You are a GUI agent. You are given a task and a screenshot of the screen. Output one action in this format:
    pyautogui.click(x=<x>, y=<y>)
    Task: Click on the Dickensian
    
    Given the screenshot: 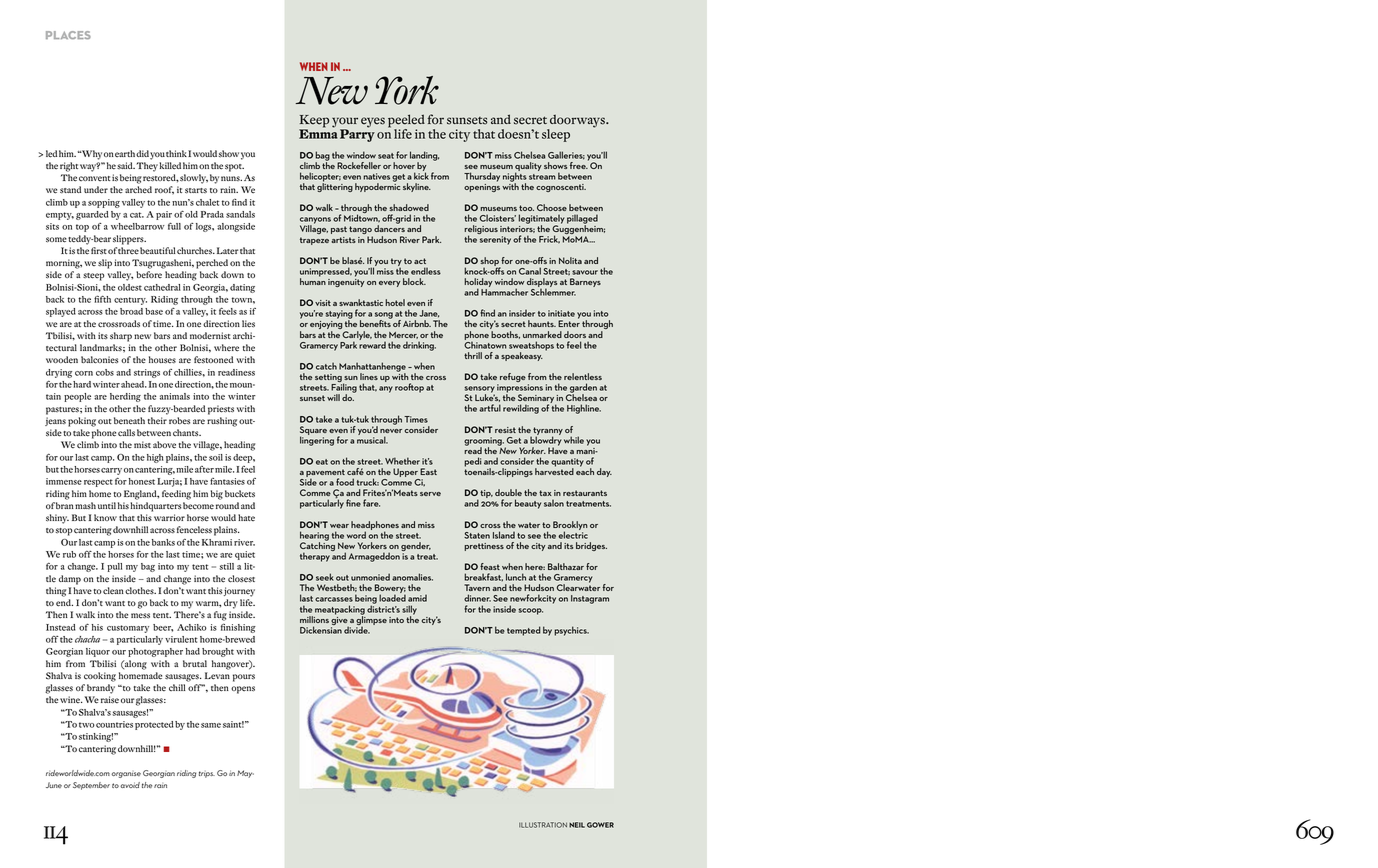 What is the action you would take?
    pyautogui.click(x=321, y=629)
